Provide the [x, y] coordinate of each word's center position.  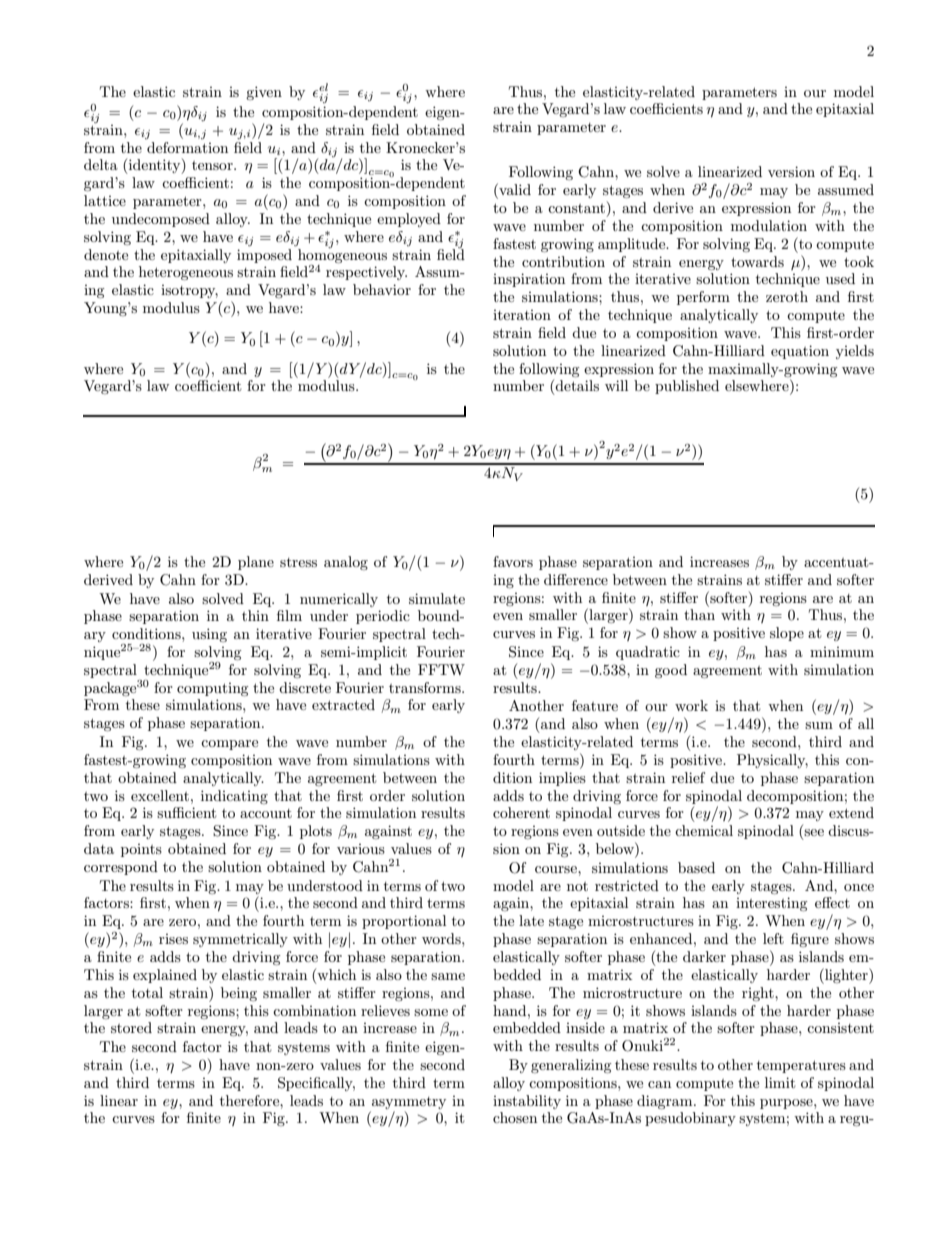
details [577, 385]
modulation [769, 225]
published [687, 387]
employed [409, 220]
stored [131, 1027]
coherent [521, 812]
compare [229, 745]
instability [527, 1102]
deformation [187, 147]
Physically [772, 761]
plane [256, 563]
